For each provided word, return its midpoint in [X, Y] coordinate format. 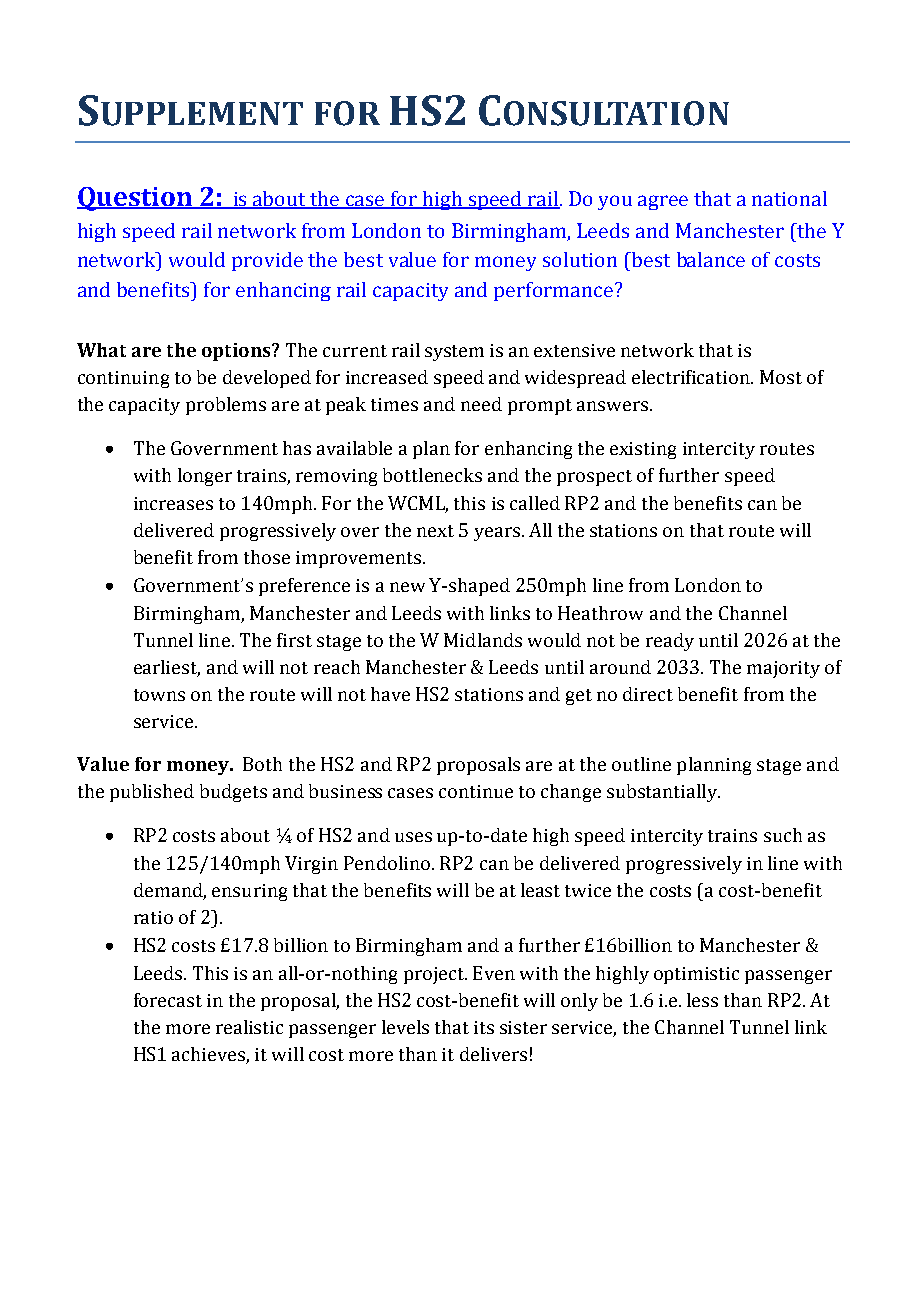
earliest [167, 668]
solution [580, 259]
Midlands [483, 640]
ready [670, 642]
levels [405, 1027]
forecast [168, 1000]
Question [135, 199]
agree [663, 202]
